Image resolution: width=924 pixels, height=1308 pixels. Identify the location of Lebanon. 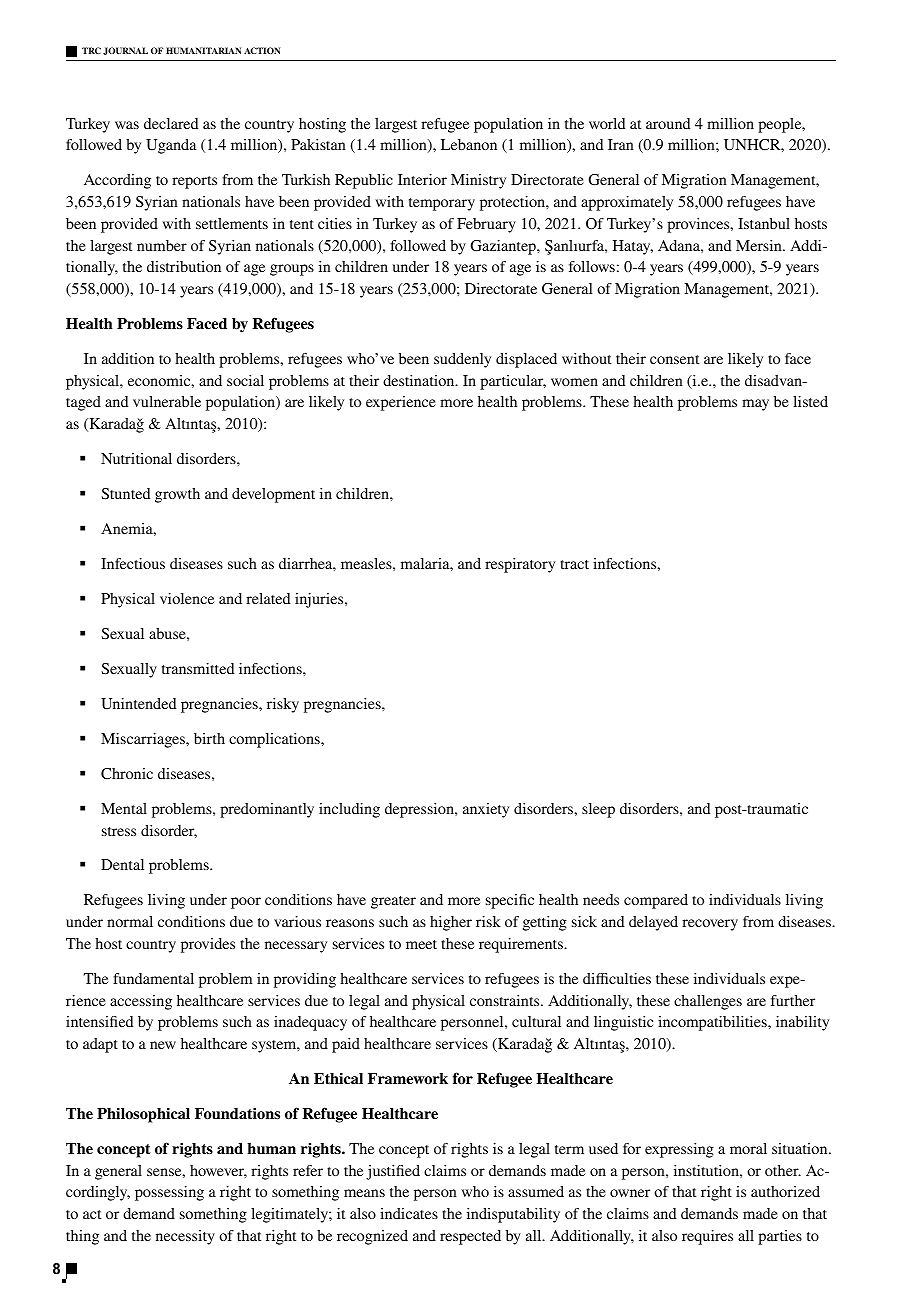
(469, 144).
